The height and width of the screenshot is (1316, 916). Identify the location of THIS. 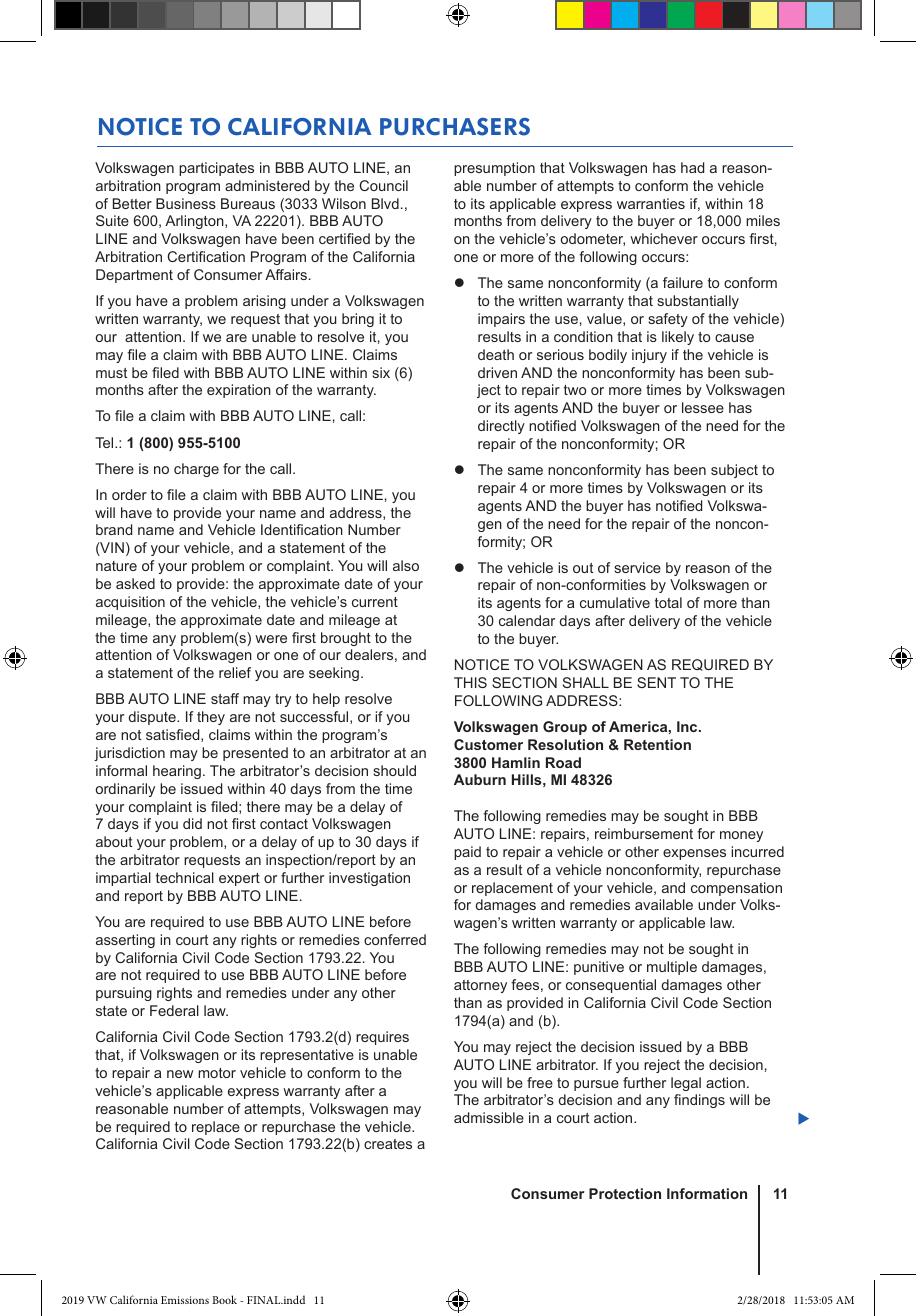
(470, 682).
